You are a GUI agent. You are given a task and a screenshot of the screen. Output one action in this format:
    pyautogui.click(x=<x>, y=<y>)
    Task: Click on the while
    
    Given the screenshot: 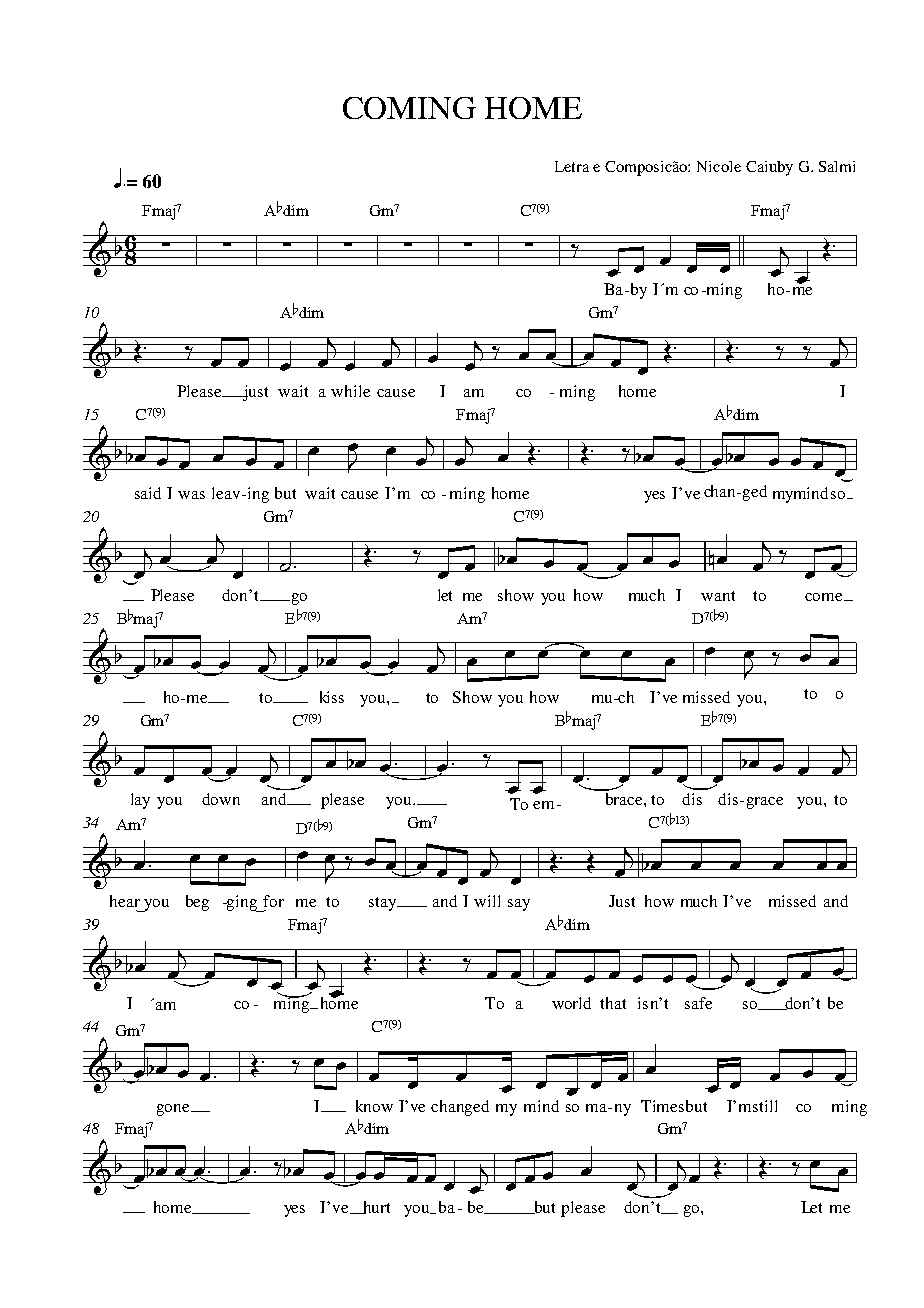 What is the action you would take?
    pyautogui.click(x=350, y=391)
